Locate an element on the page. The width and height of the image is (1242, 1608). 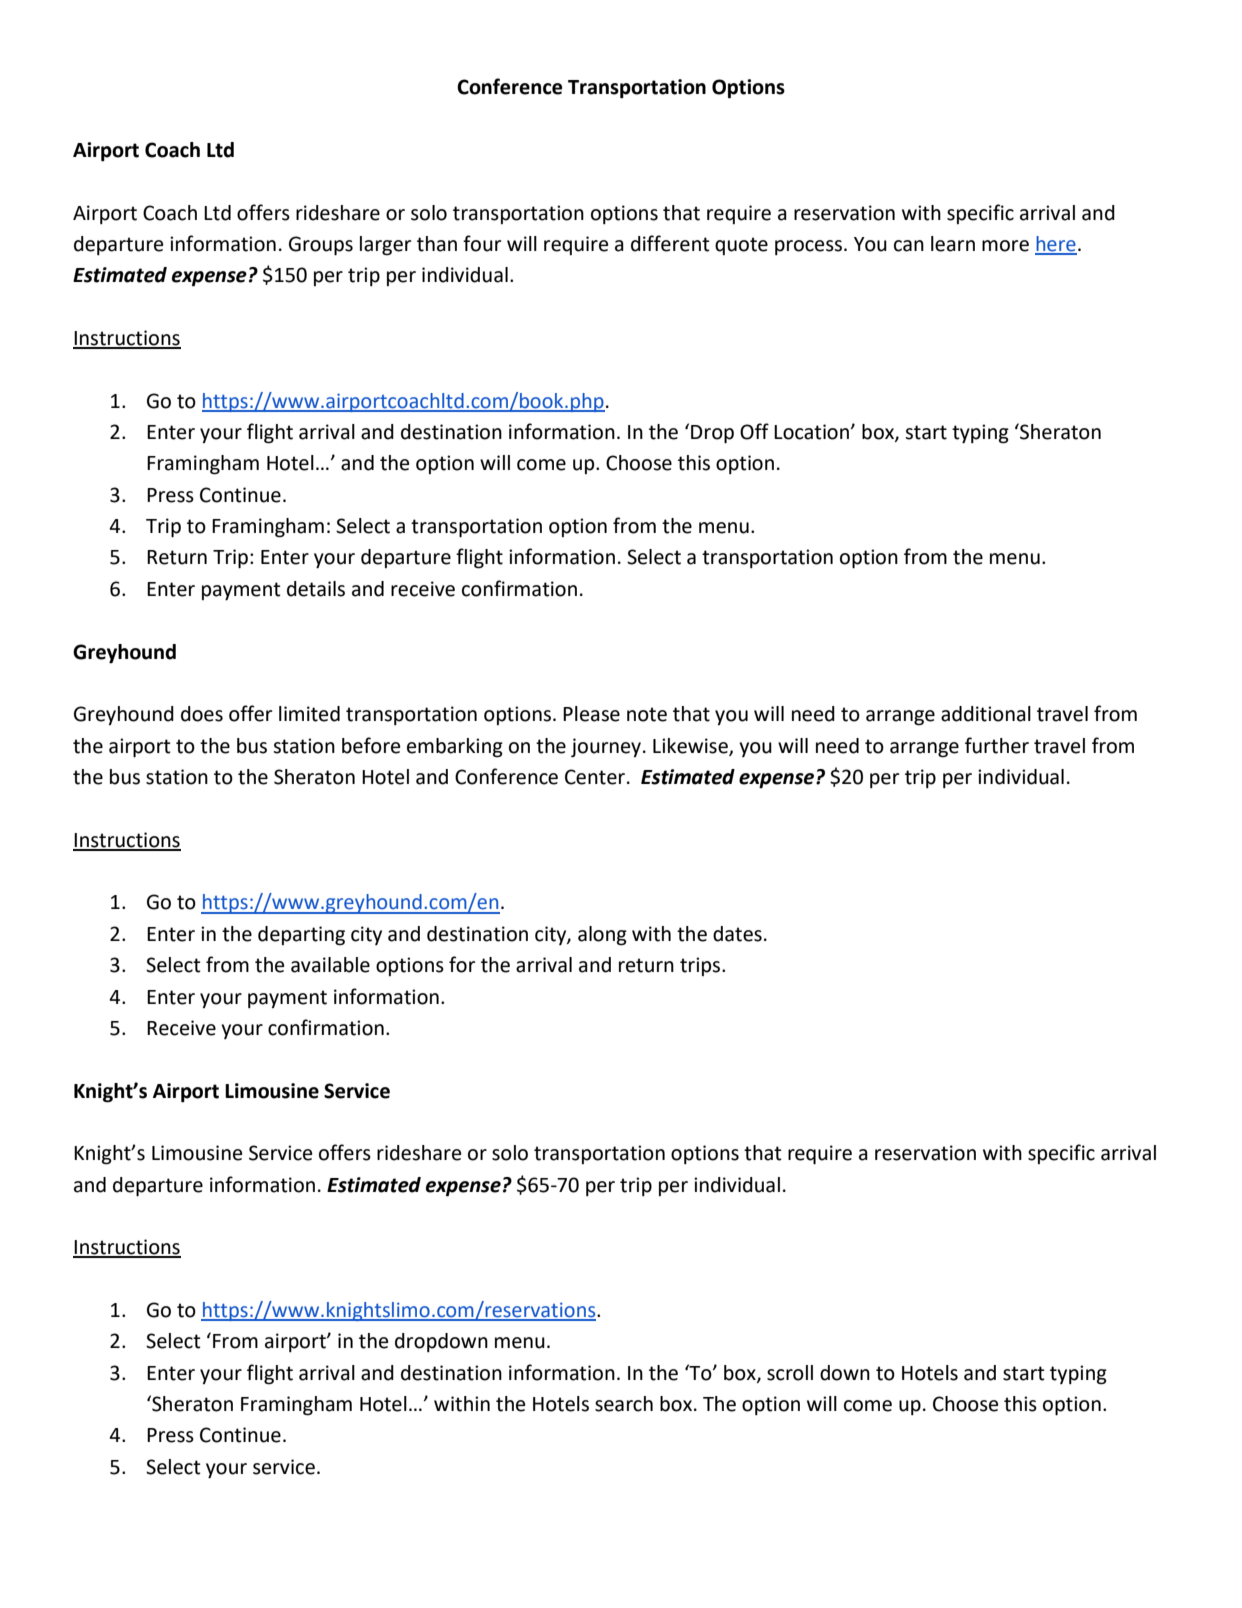
dates is located at coordinates (737, 934).
